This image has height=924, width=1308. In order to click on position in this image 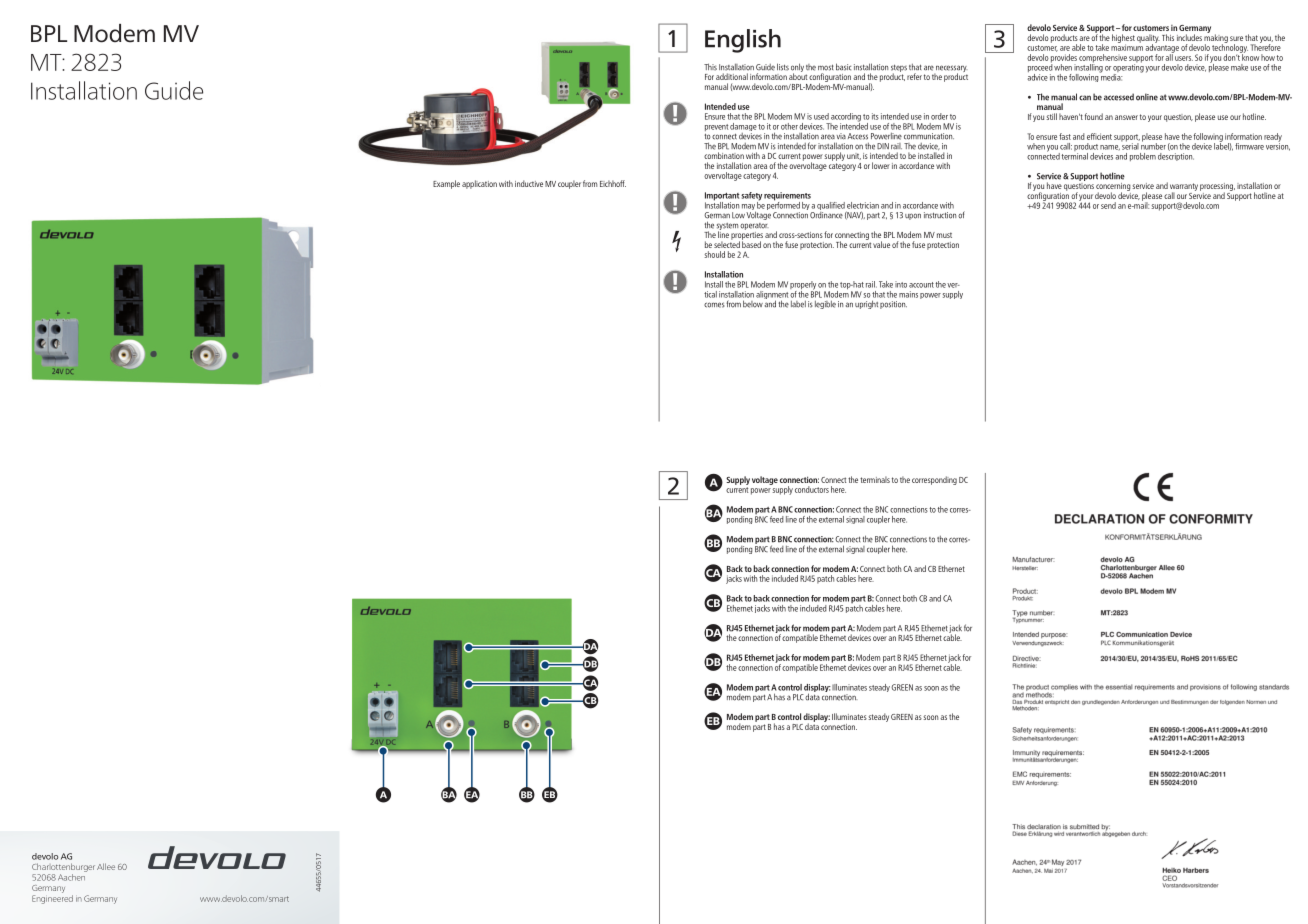, I will do `click(893, 305)`.
